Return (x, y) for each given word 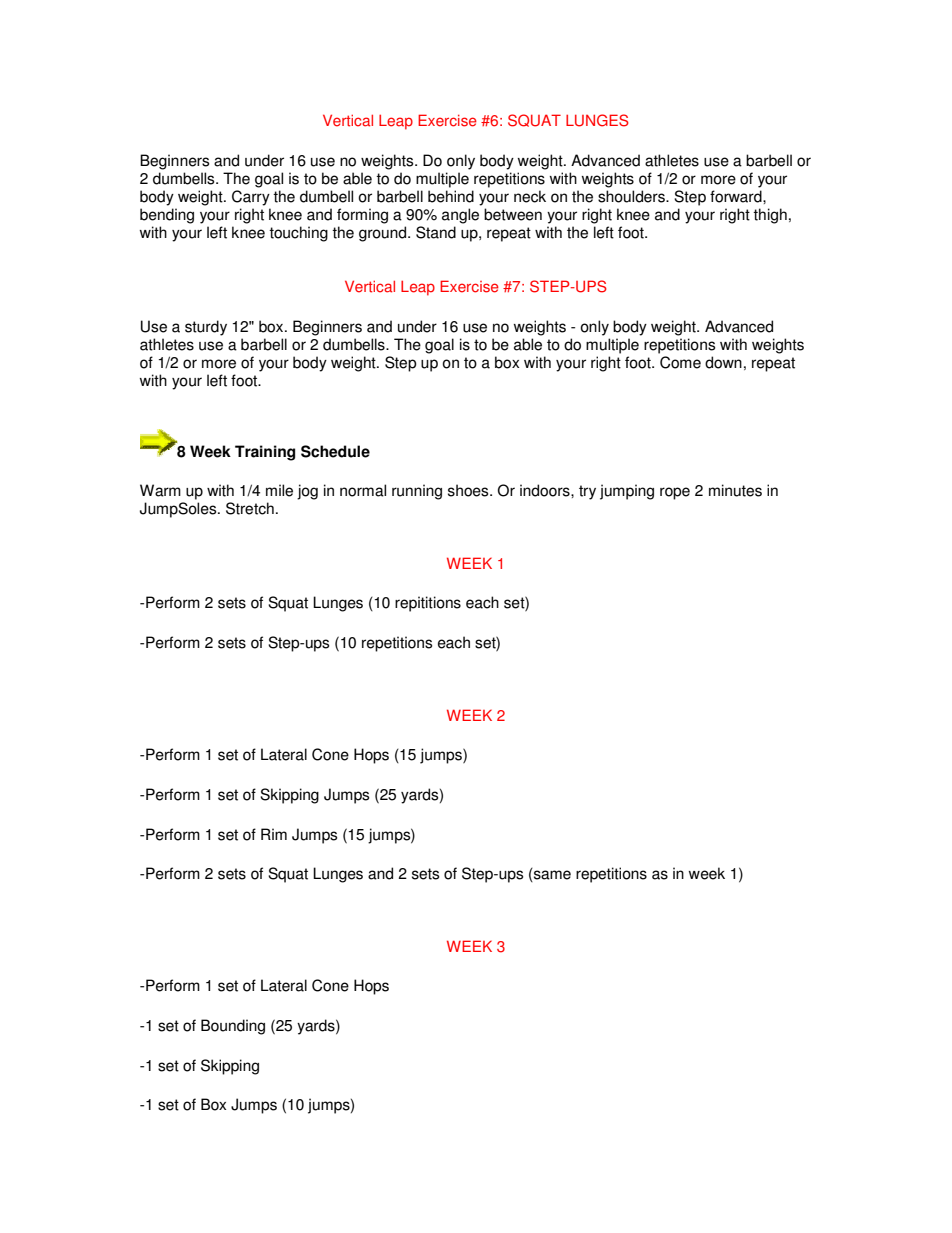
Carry (251, 198)
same (551, 876)
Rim (274, 834)
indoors (546, 490)
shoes (469, 490)
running (417, 492)
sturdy (206, 328)
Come (680, 362)
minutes (735, 490)
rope (675, 493)
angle (460, 216)
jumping (627, 492)
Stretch (250, 508)
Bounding (233, 1027)
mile (279, 490)
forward (737, 196)
